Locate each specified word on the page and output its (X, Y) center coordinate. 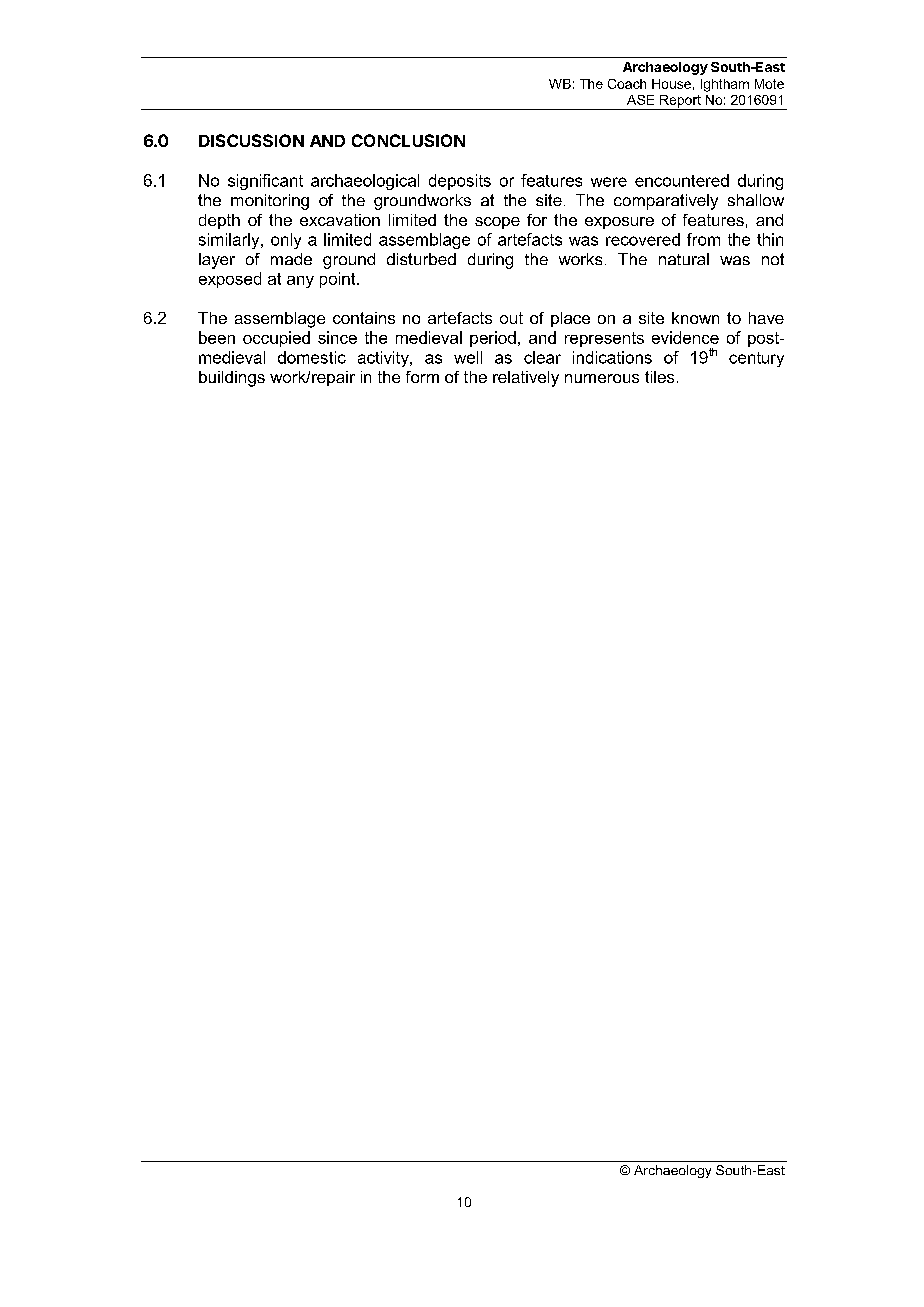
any (300, 282)
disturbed (421, 259)
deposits (460, 182)
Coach (627, 84)
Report (680, 102)
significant (265, 182)
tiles (659, 377)
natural (684, 259)
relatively (526, 379)
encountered (682, 180)
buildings (232, 379)
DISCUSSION (251, 140)
